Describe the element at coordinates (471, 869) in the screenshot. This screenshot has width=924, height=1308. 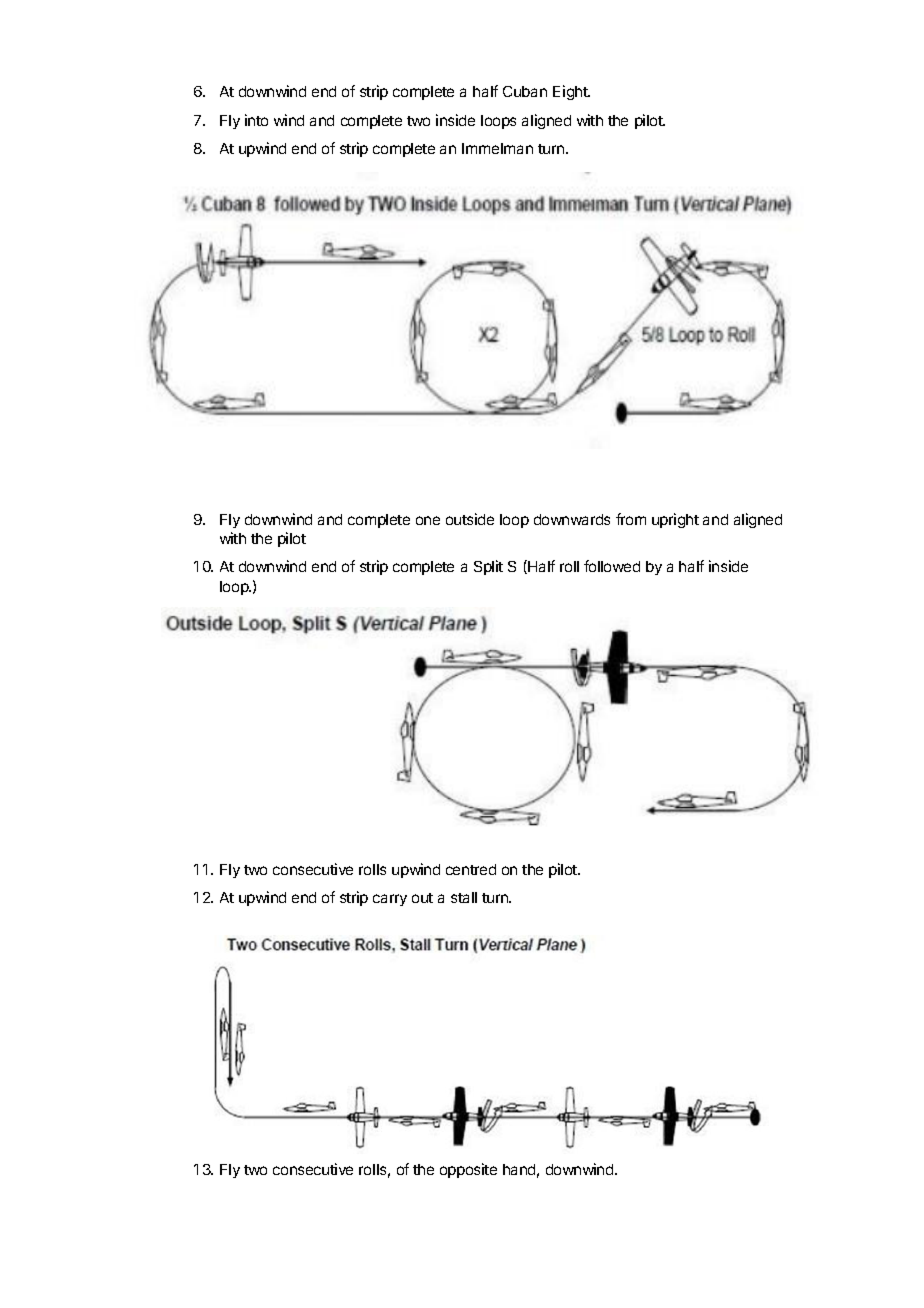
I see `centred` at that location.
